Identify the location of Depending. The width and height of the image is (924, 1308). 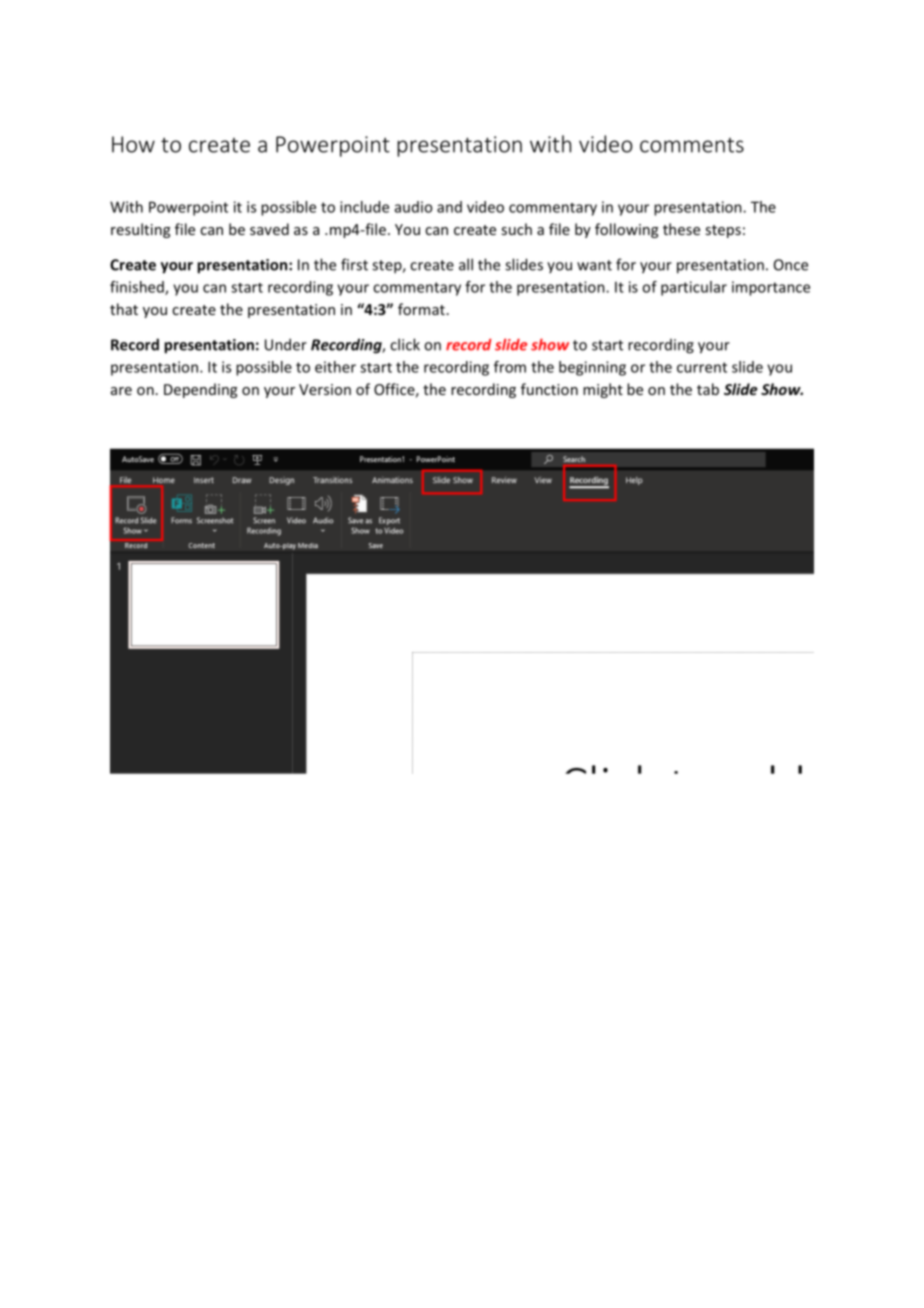
(200, 390).
